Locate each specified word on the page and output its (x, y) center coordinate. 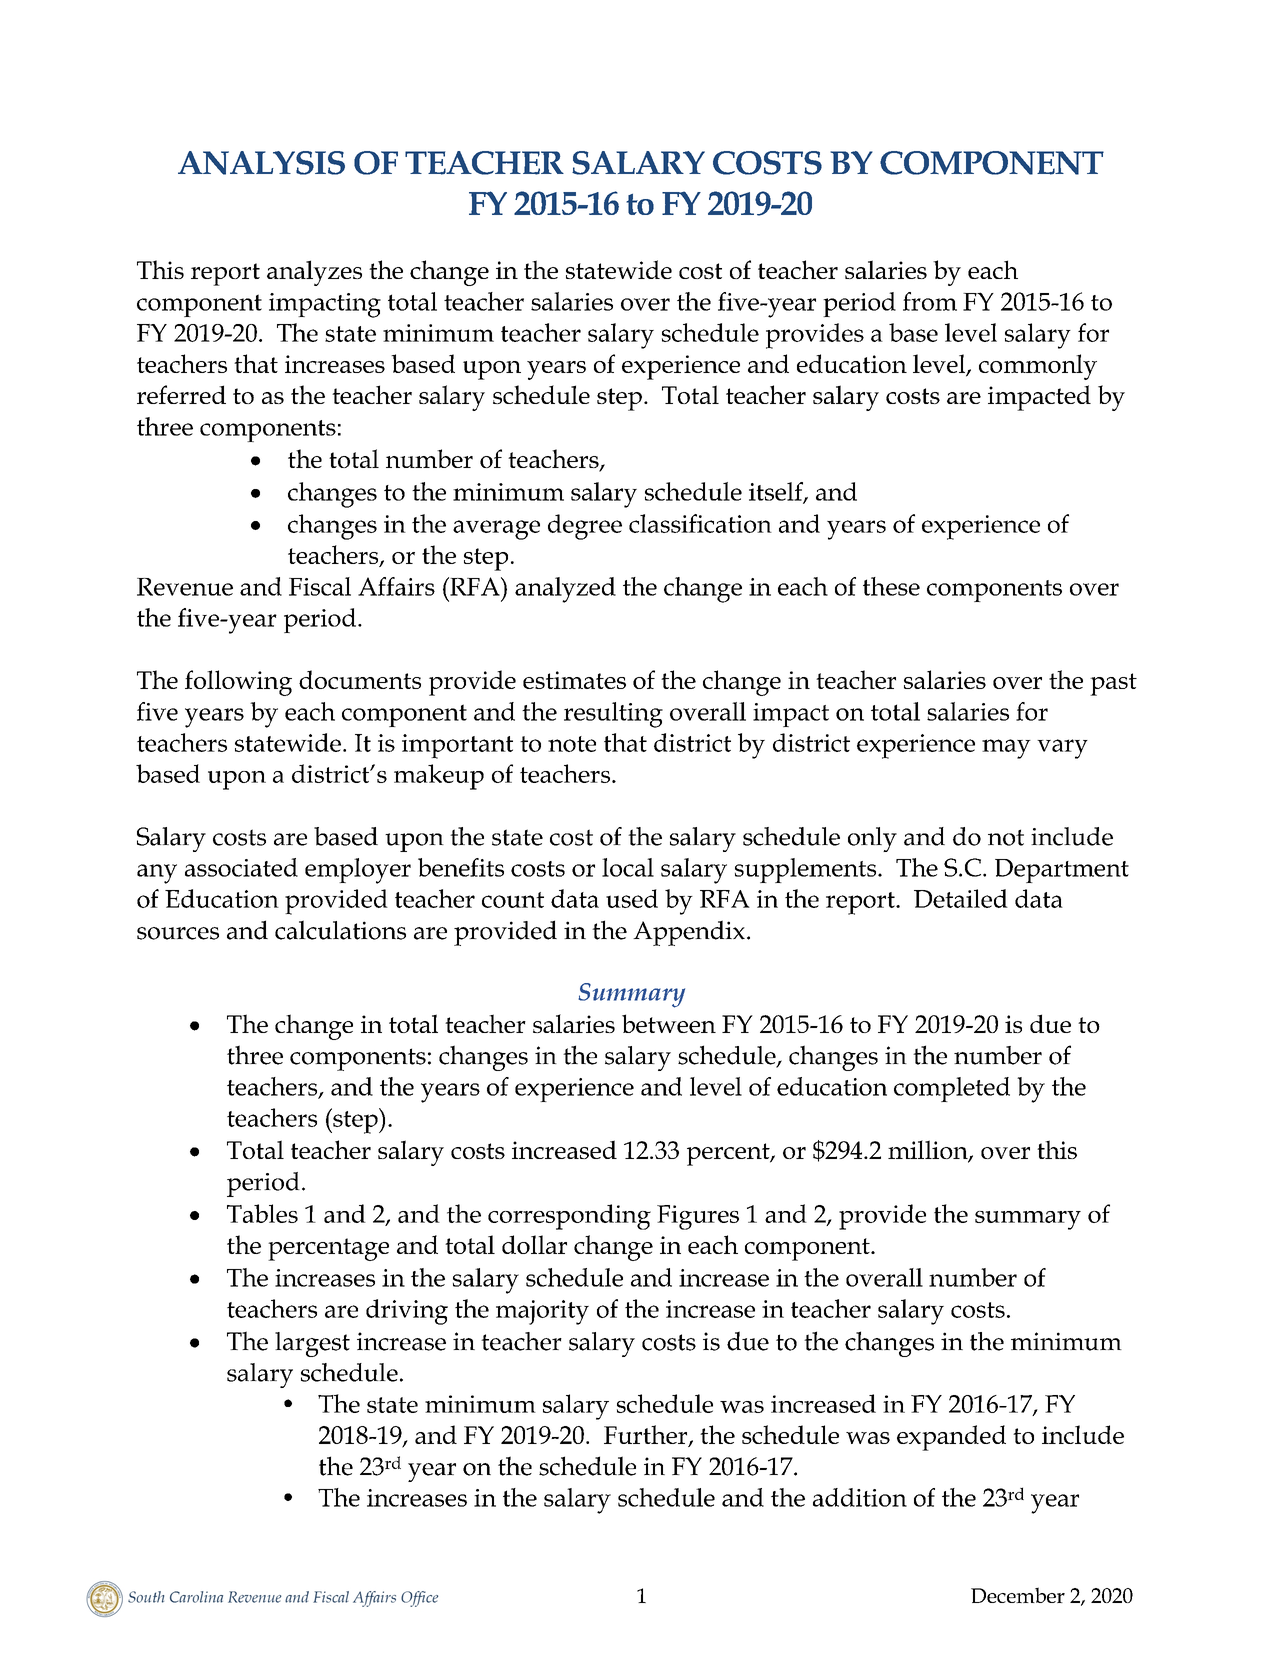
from (930, 301)
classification (700, 523)
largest (312, 1344)
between (669, 1023)
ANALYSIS (261, 163)
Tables (262, 1213)
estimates (574, 680)
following (238, 683)
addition (860, 1497)
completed (952, 1089)
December (1018, 1595)
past (1113, 684)
